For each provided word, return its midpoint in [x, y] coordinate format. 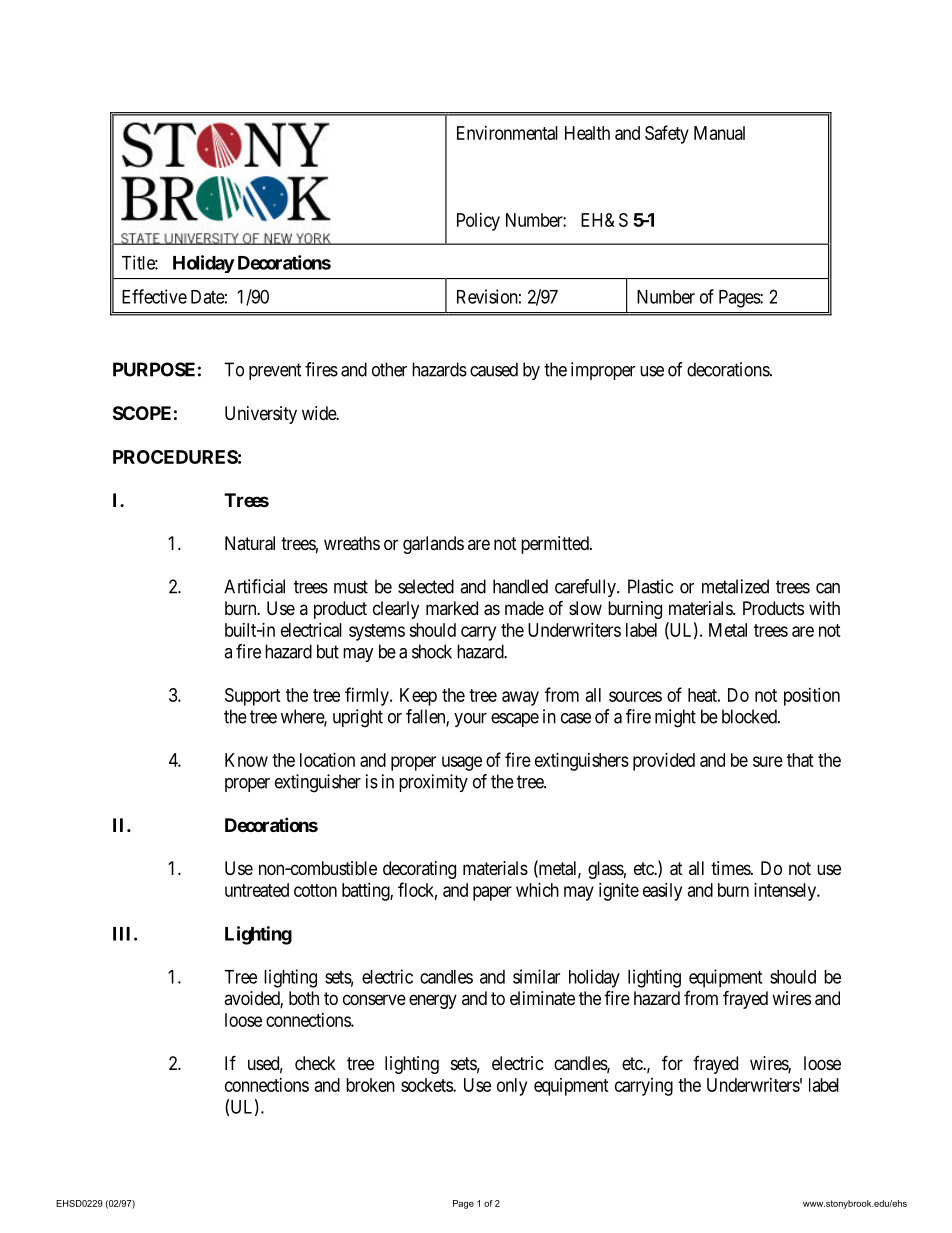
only [512, 1087]
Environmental [507, 133]
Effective [154, 296]
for [672, 1062]
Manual [719, 133]
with [824, 608]
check [315, 1063]
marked [452, 608]
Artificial [254, 586]
